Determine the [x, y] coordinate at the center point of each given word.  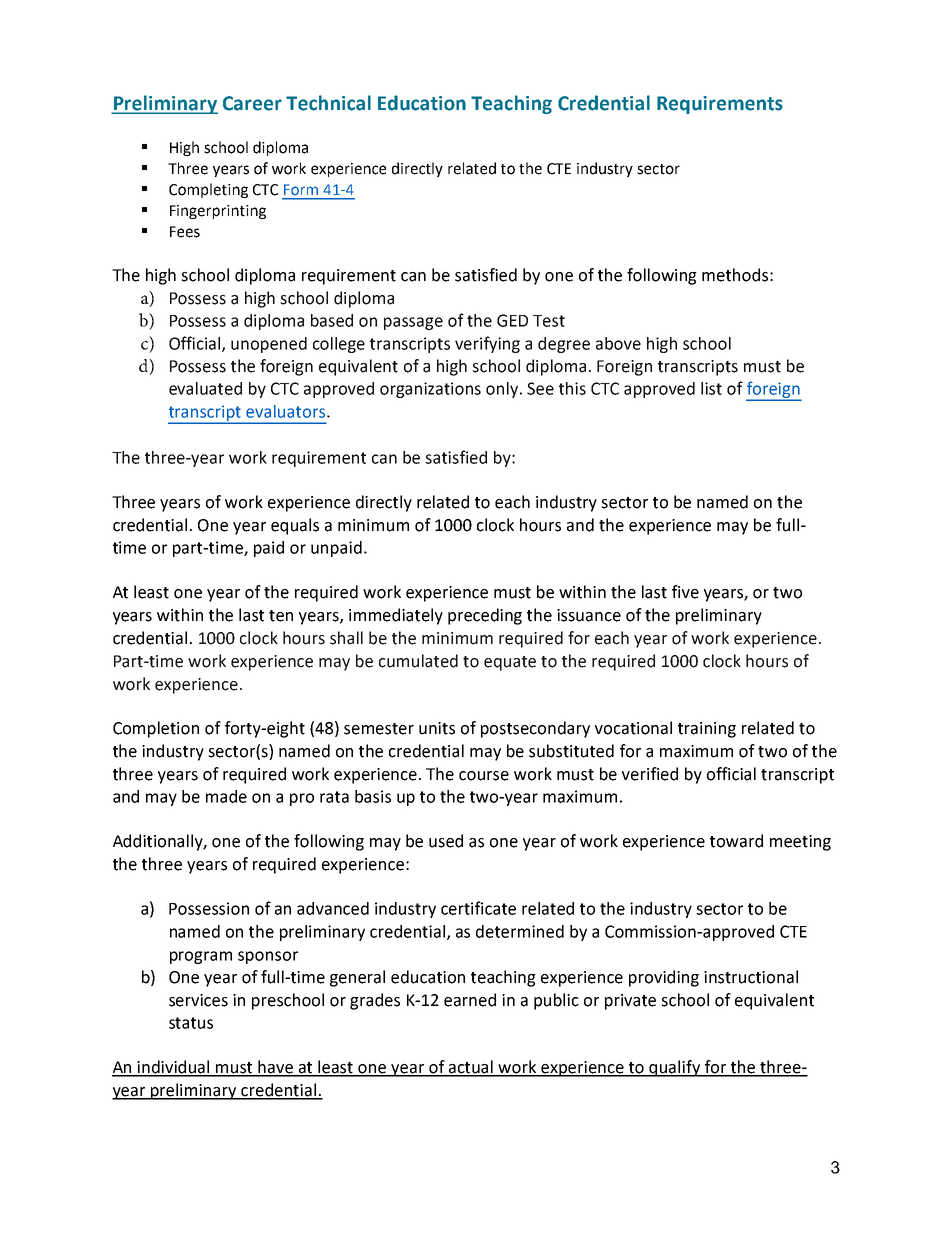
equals [295, 526]
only [503, 390]
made [226, 796]
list [711, 388]
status [191, 1023]
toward [736, 841]
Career [252, 103]
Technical [328, 103]
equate [510, 663]
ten [281, 616]
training [707, 730]
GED [512, 320]
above [618, 343]
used [446, 841]
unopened [269, 345]
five [685, 592]
